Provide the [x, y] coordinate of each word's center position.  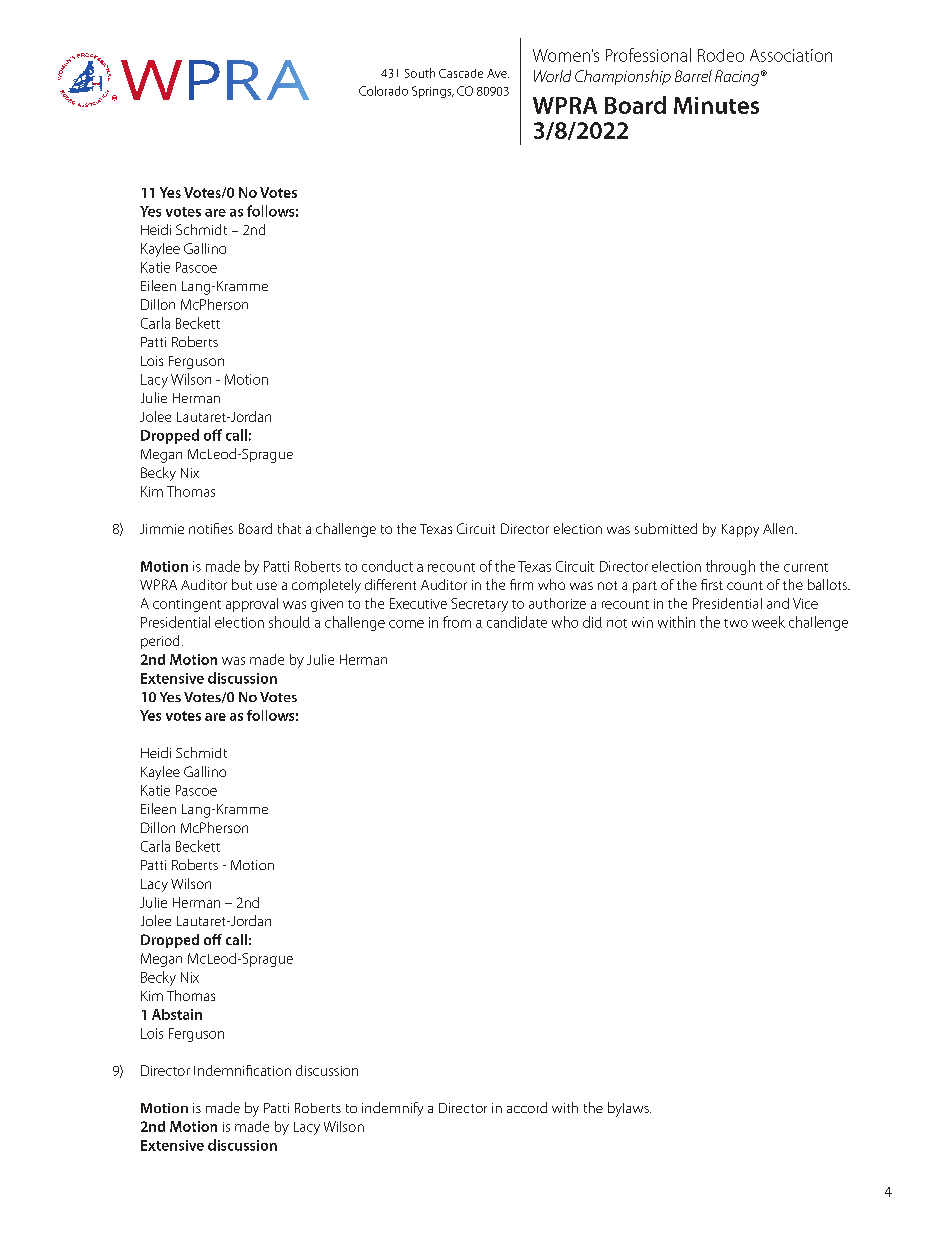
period [160, 642]
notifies [211, 528]
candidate [517, 622]
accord [527, 1107]
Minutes [716, 105]
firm [521, 584]
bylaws [629, 1109]
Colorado [383, 91]
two [736, 623]
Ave [498, 73]
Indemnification [242, 1070]
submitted [666, 528]
